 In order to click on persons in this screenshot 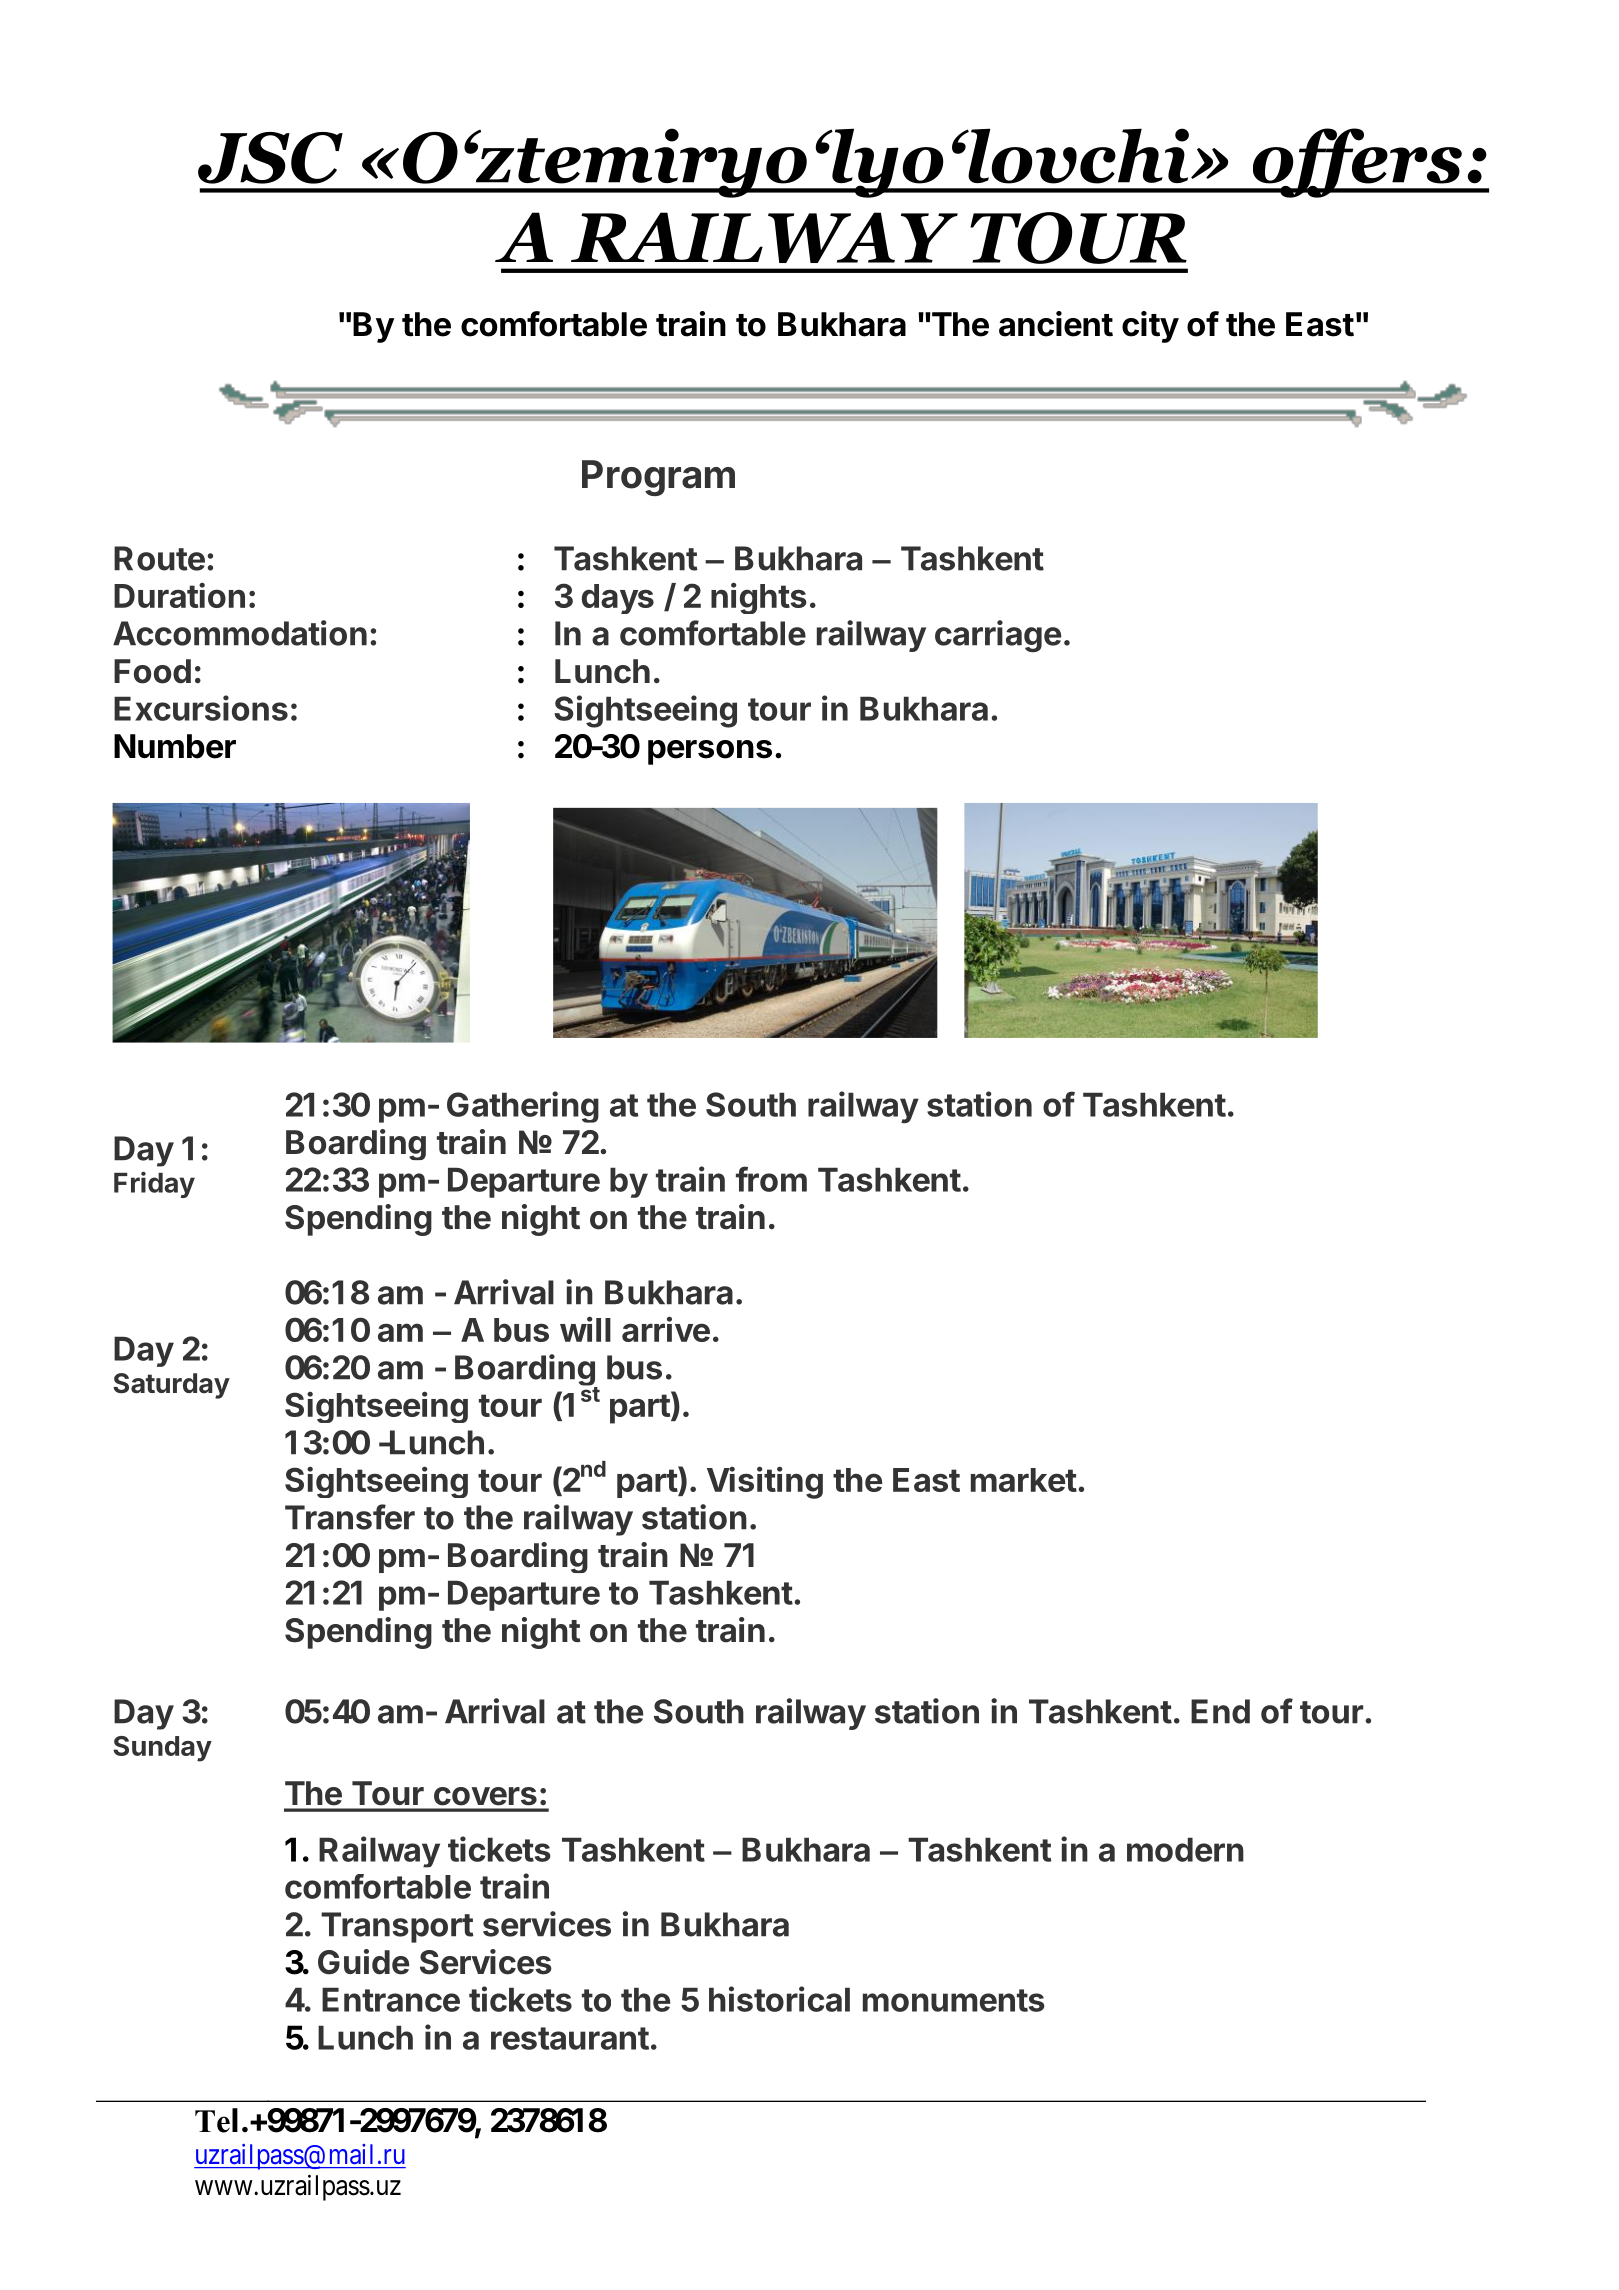, I will do `click(710, 752)`.
